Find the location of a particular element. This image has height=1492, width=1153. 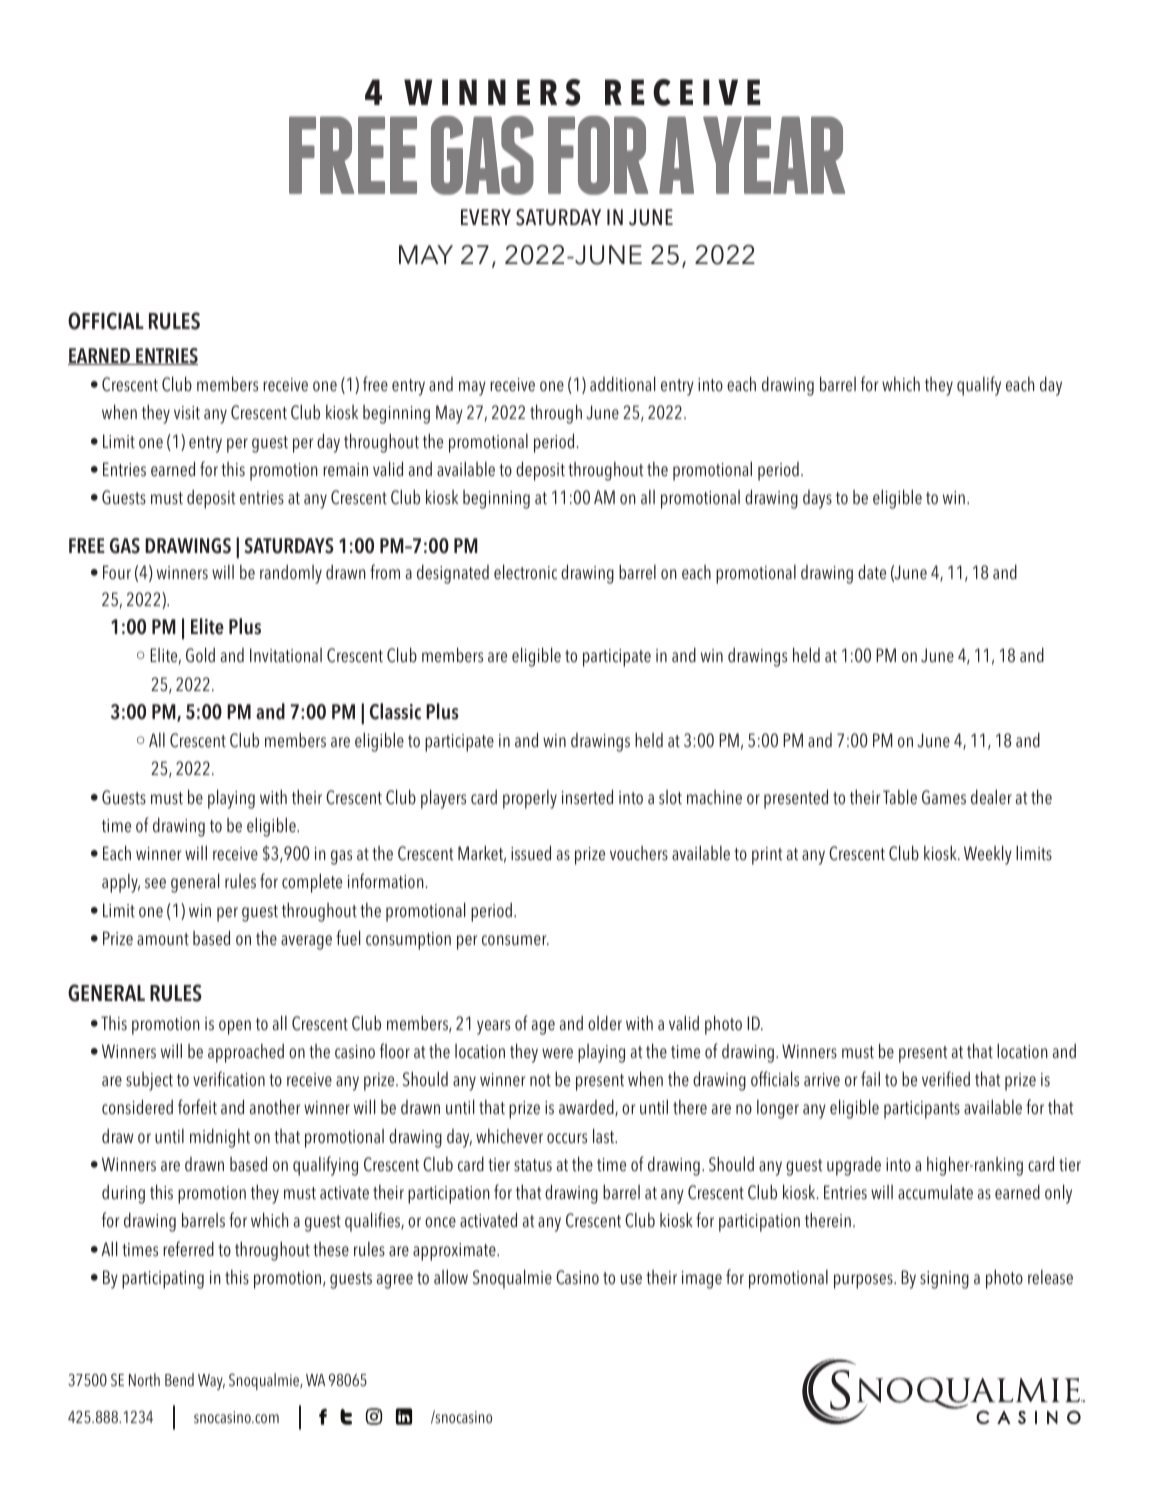

see is located at coordinates (155, 883).
